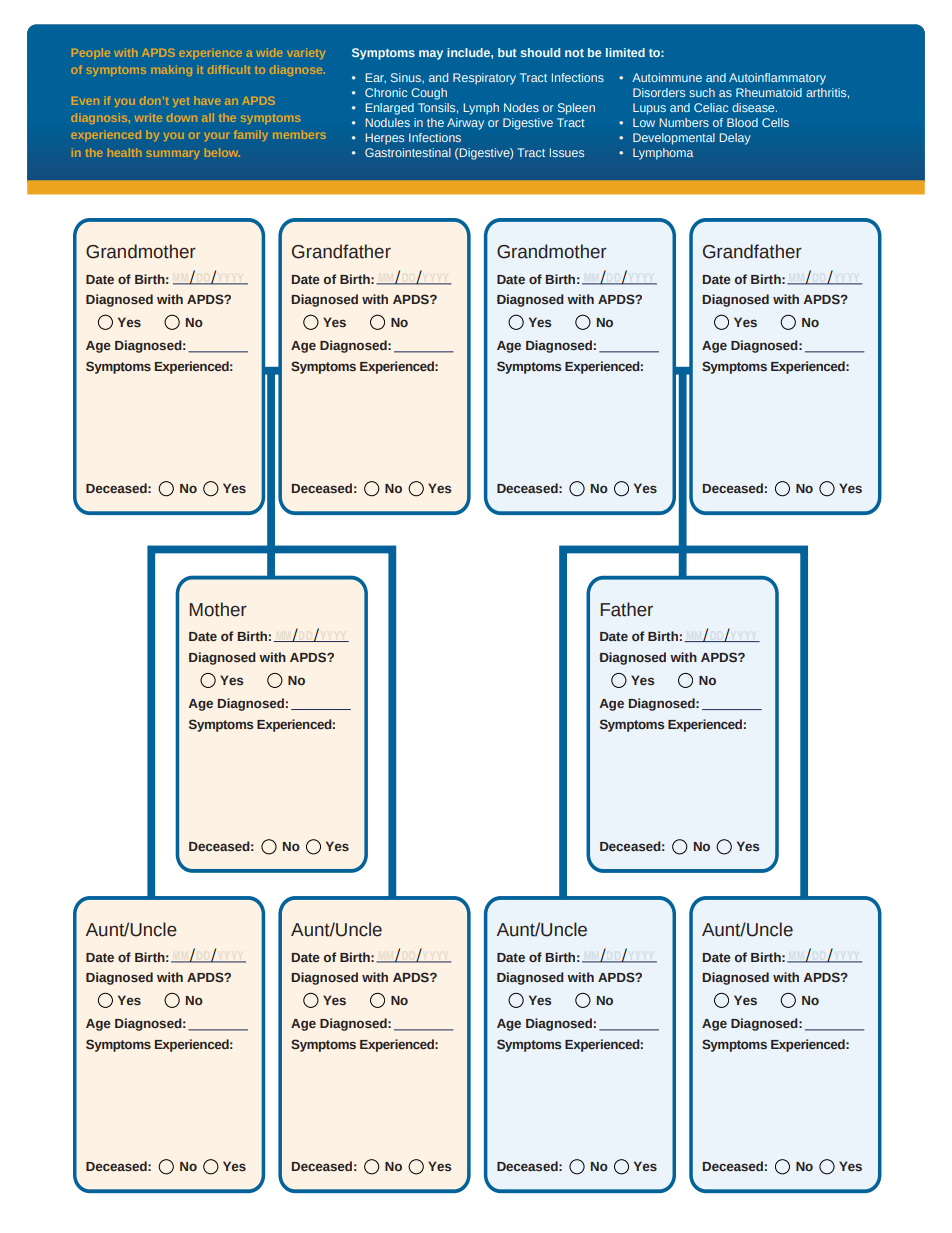 The width and height of the screenshot is (952, 1233). Describe the element at coordinates (208, 100) in the screenshot. I see `have` at that location.
